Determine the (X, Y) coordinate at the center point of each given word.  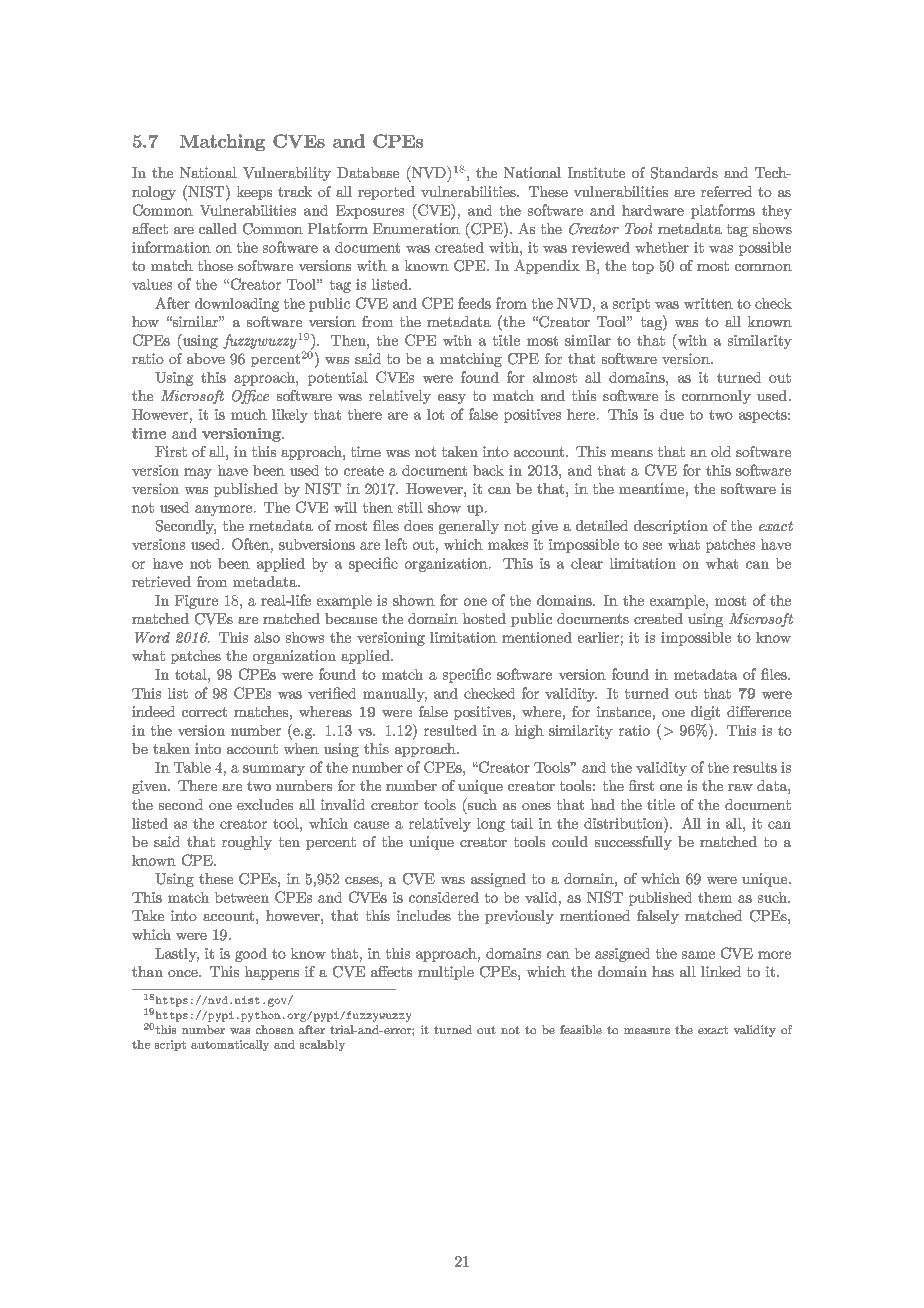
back (488, 470)
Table (192, 767)
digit (705, 713)
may (198, 473)
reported (386, 193)
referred (726, 191)
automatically (230, 1045)
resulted (450, 730)
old (721, 451)
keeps (254, 193)
